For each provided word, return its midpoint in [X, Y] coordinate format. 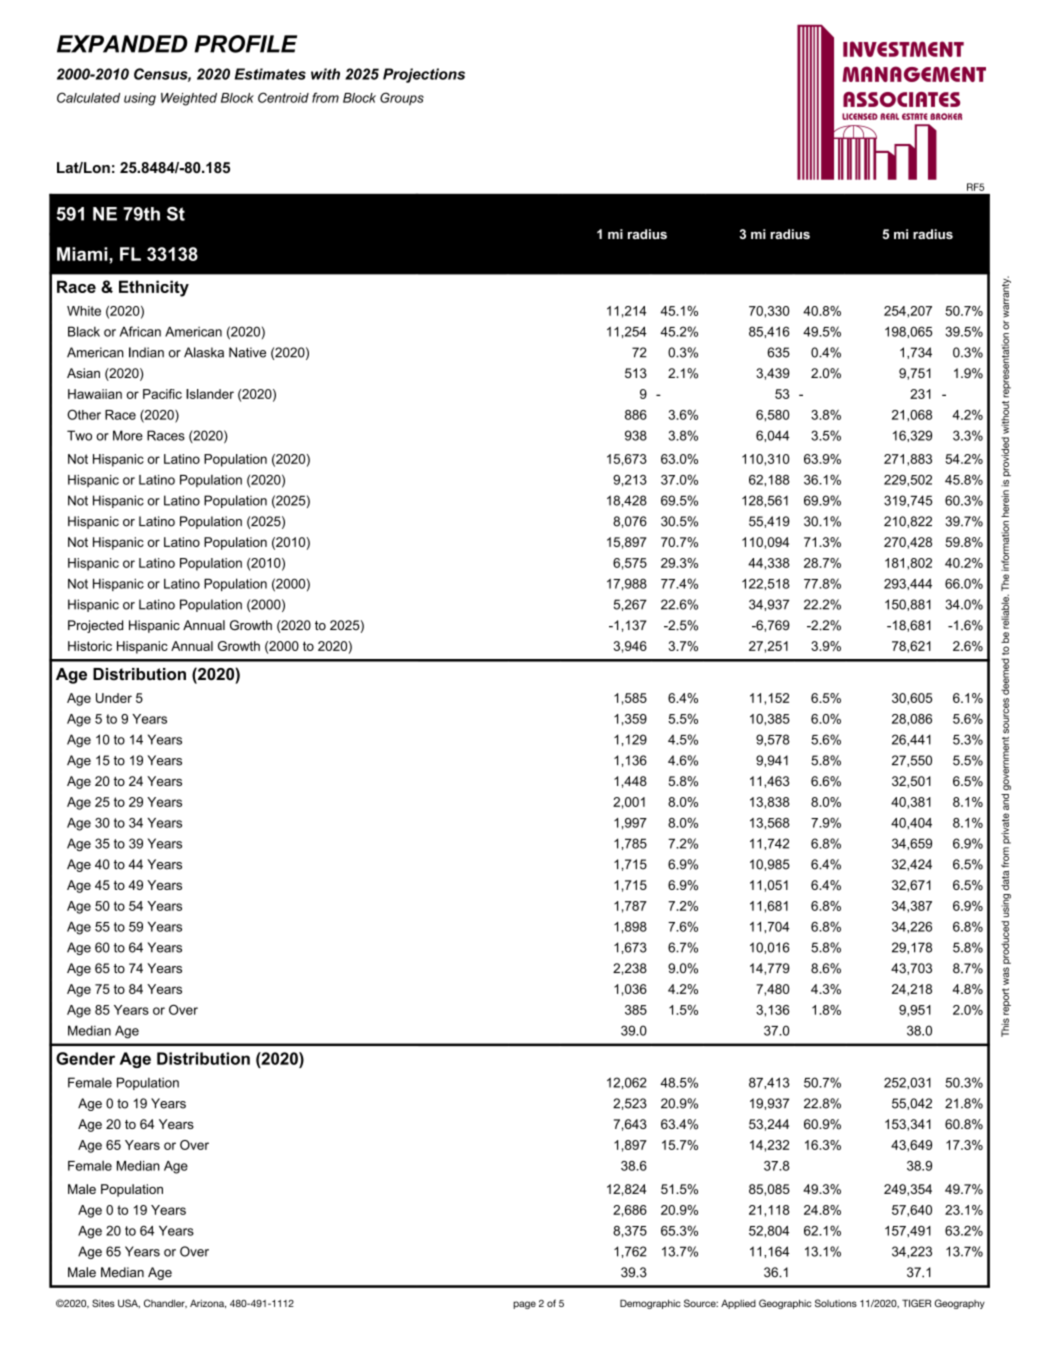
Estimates [270, 74]
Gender [85, 1058]
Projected [95, 626]
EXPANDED [122, 44]
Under [114, 698]
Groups [402, 99]
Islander [210, 394]
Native [247, 352]
